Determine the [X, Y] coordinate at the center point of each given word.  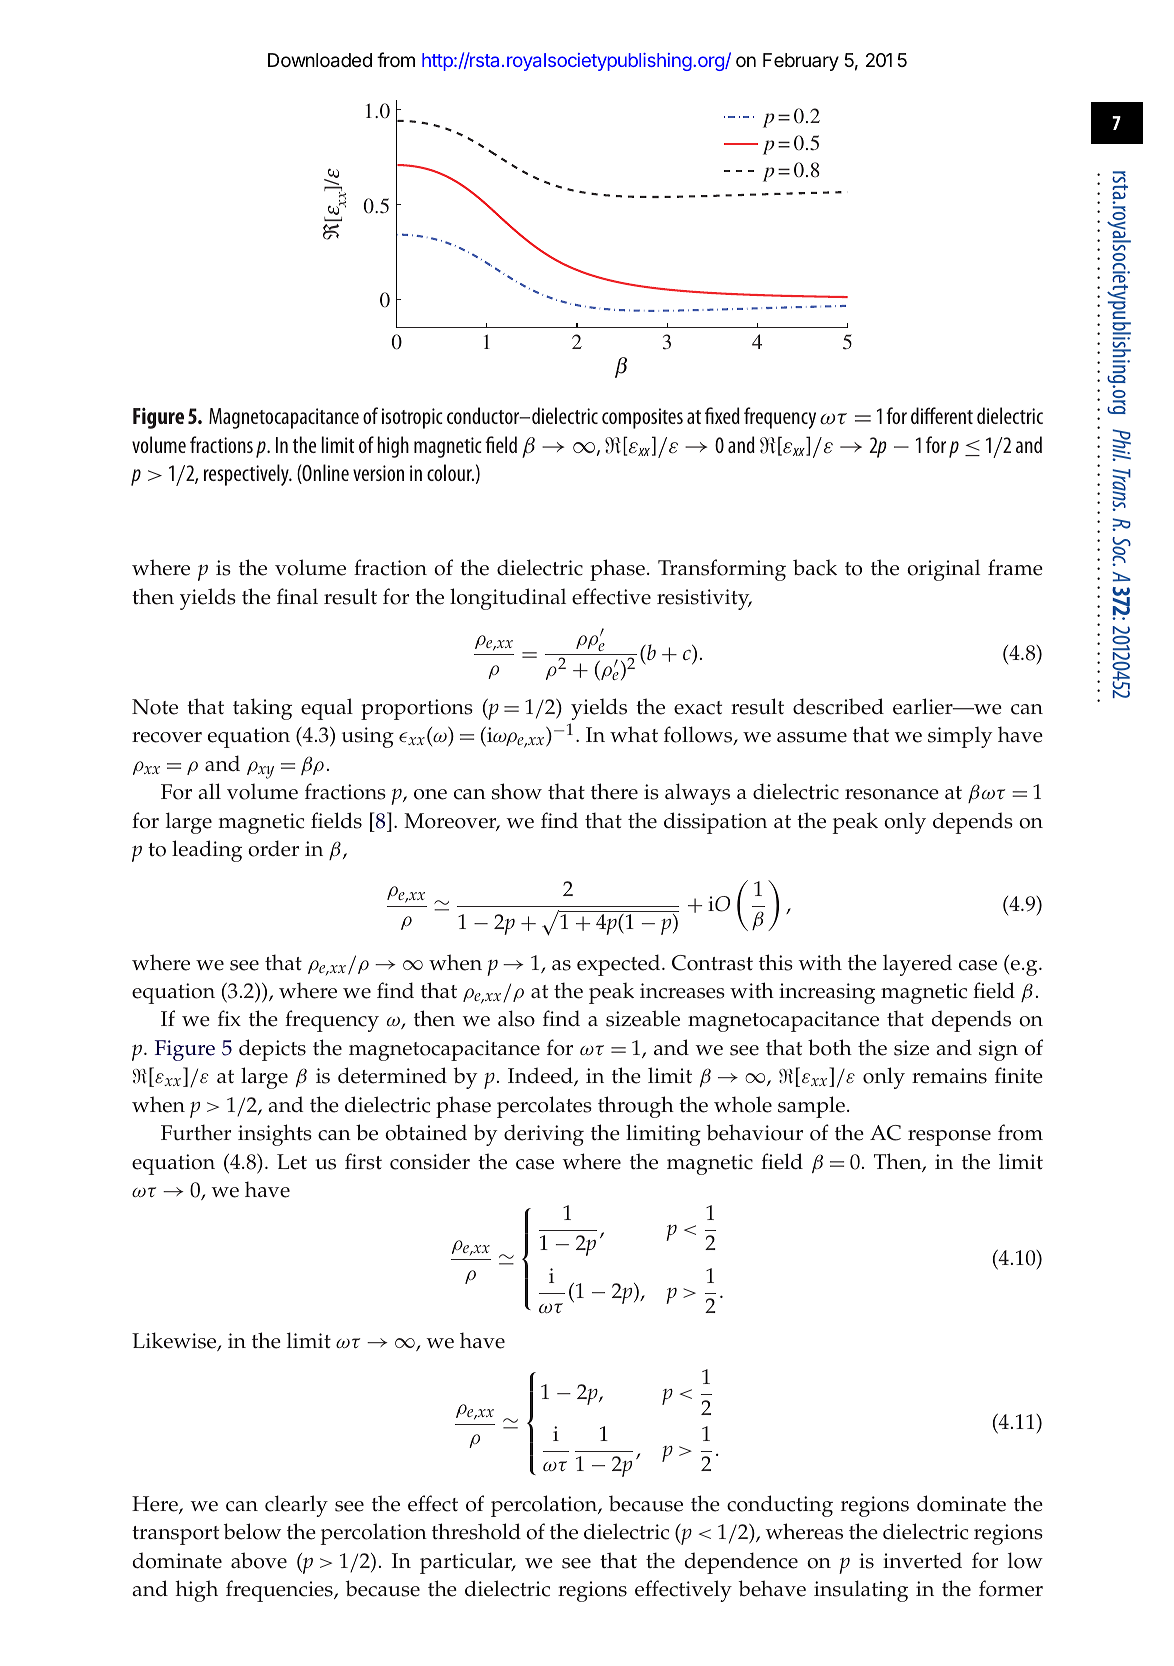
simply [960, 737]
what [634, 734]
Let [292, 1162]
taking [262, 709]
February [801, 62]
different [942, 415]
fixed [722, 415]
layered [917, 965]
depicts [272, 1050]
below [252, 1531]
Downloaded [320, 60]
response [949, 1138]
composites [642, 418]
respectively [247, 475]
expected [620, 965]
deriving [544, 1135]
